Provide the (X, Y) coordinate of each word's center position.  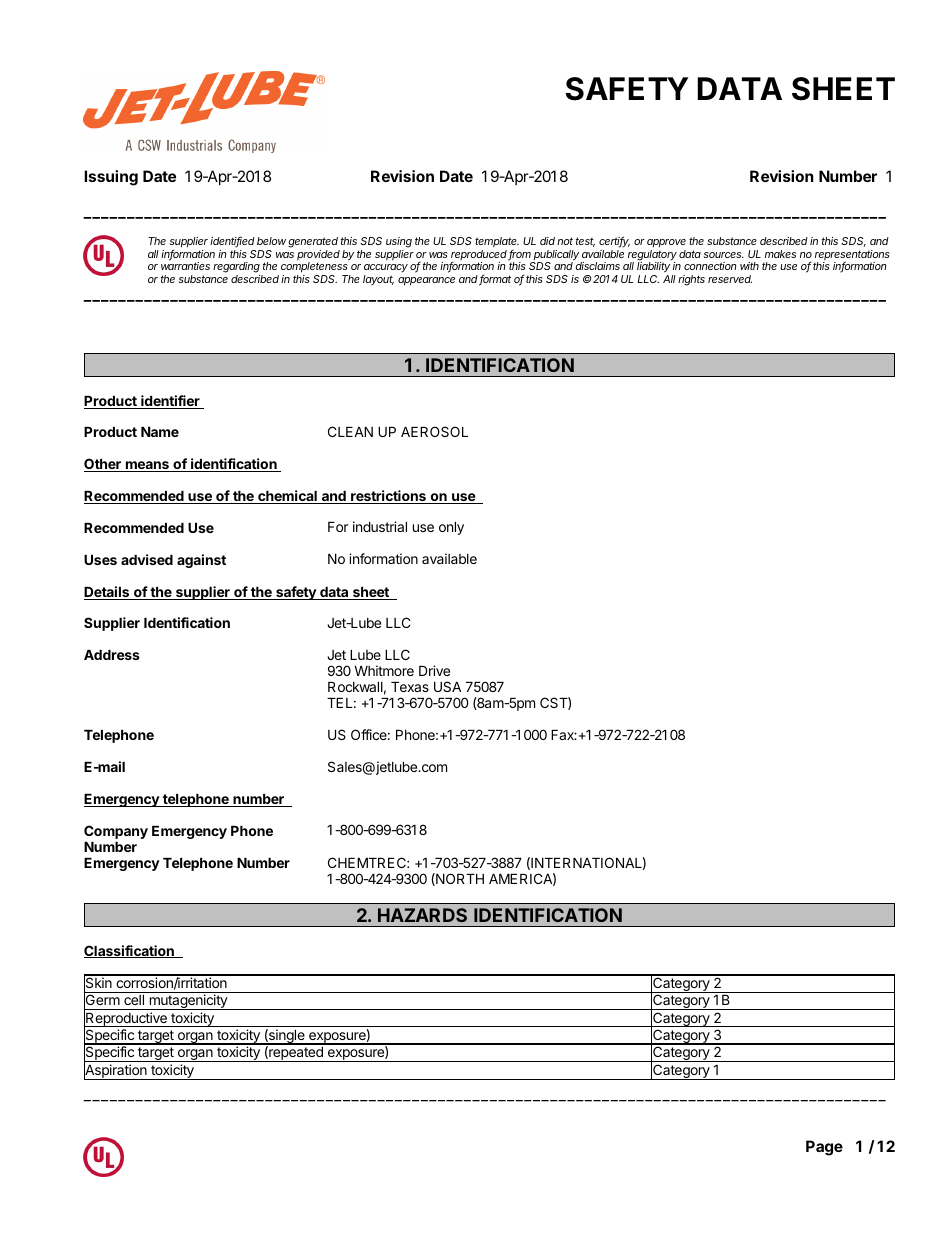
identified (232, 242)
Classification (130, 951)
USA (447, 686)
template (497, 244)
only (451, 528)
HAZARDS (422, 915)
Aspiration (116, 1071)
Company (116, 832)
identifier (170, 402)
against (201, 561)
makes (780, 254)
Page (824, 1148)
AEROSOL (434, 431)
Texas (410, 687)
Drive (434, 670)
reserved (730, 279)
